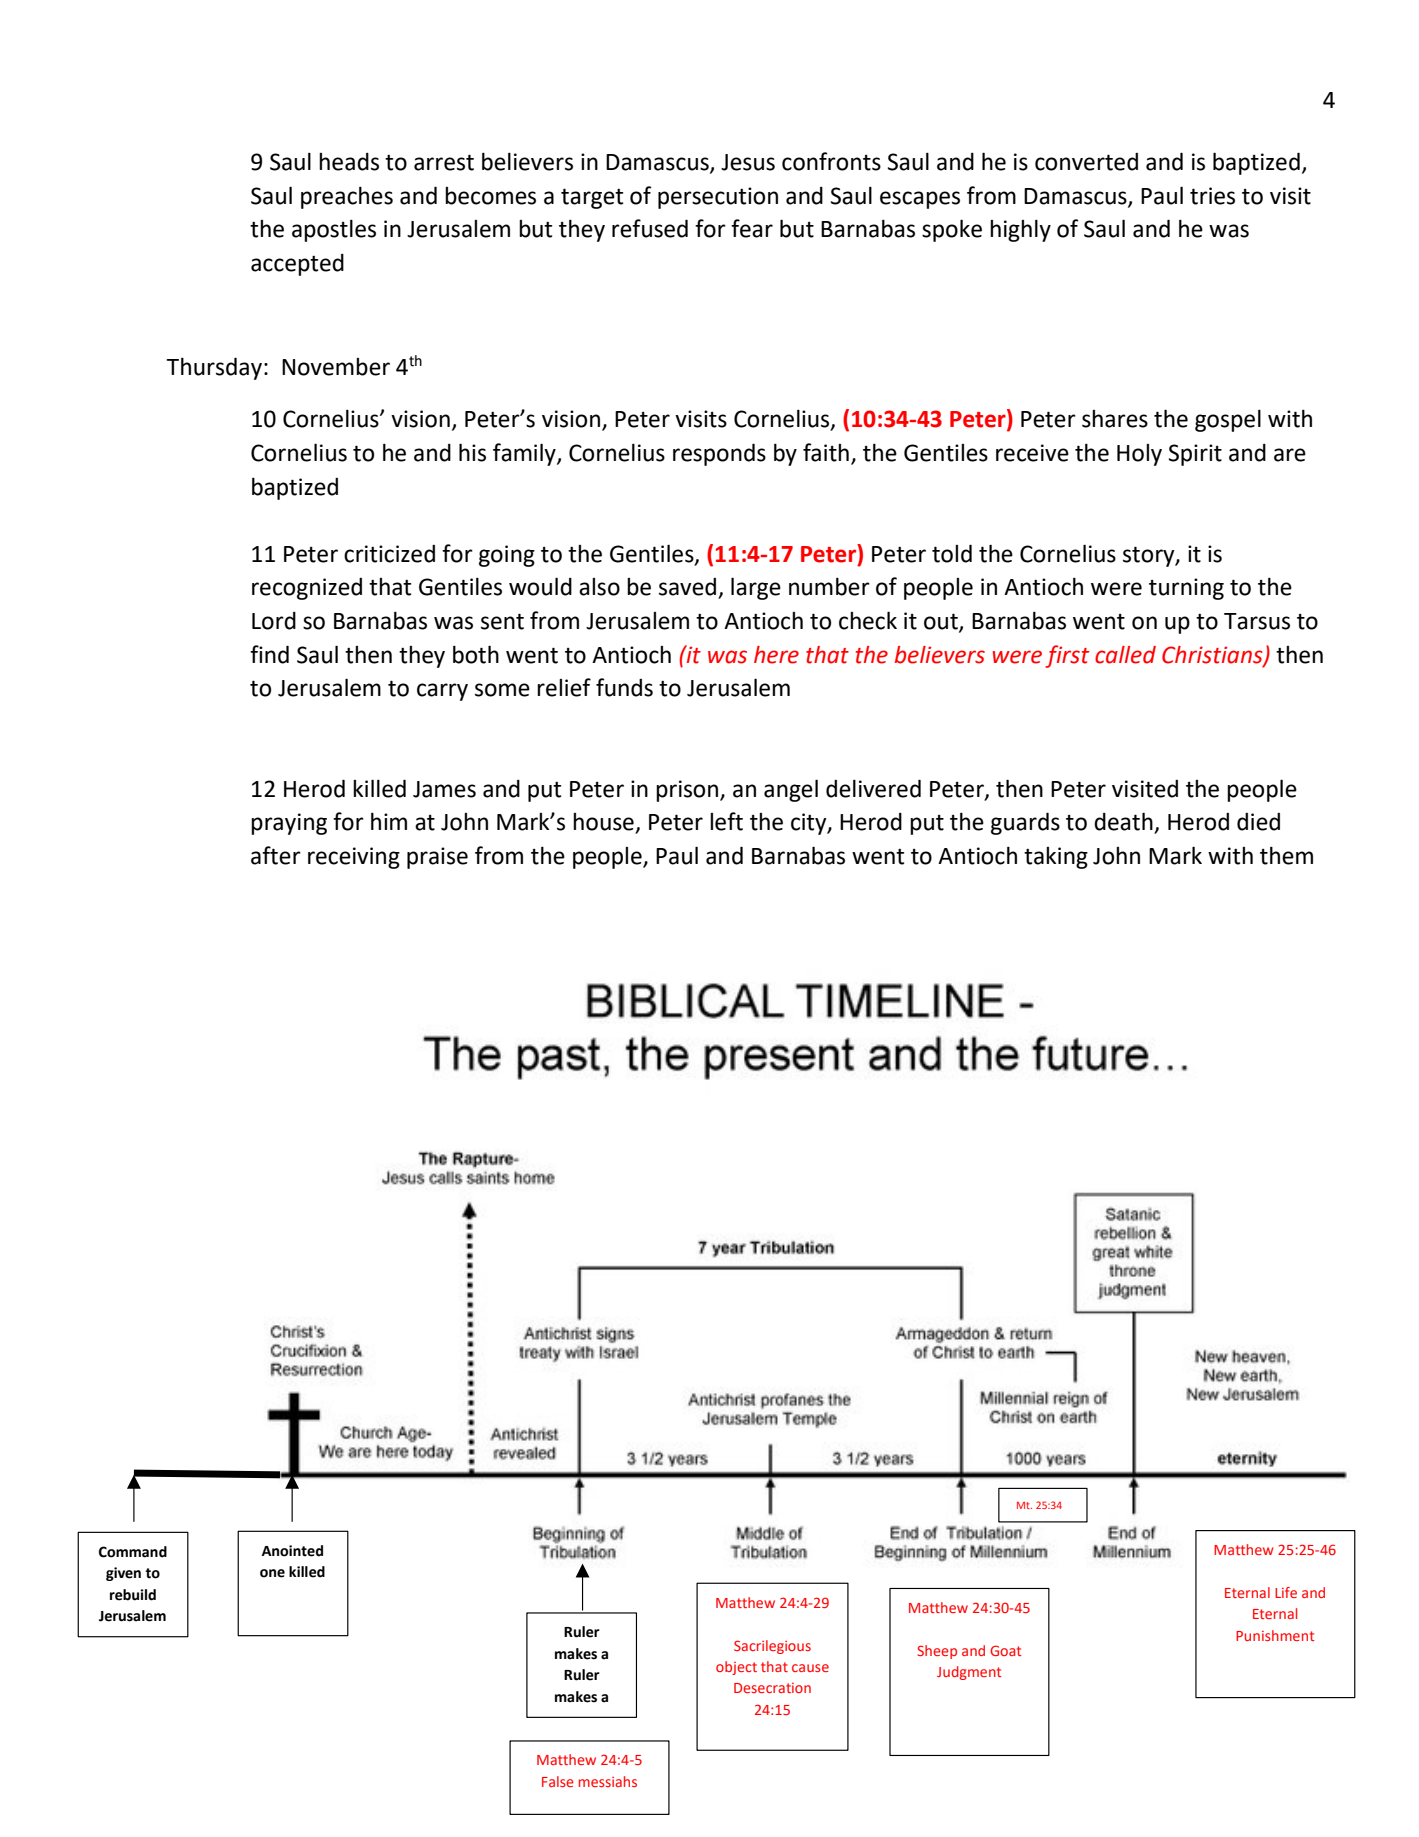 This image has height=1837, width=1419. What do you see at coordinates (292, 1551) in the image?
I see `Anointed` at bounding box center [292, 1551].
